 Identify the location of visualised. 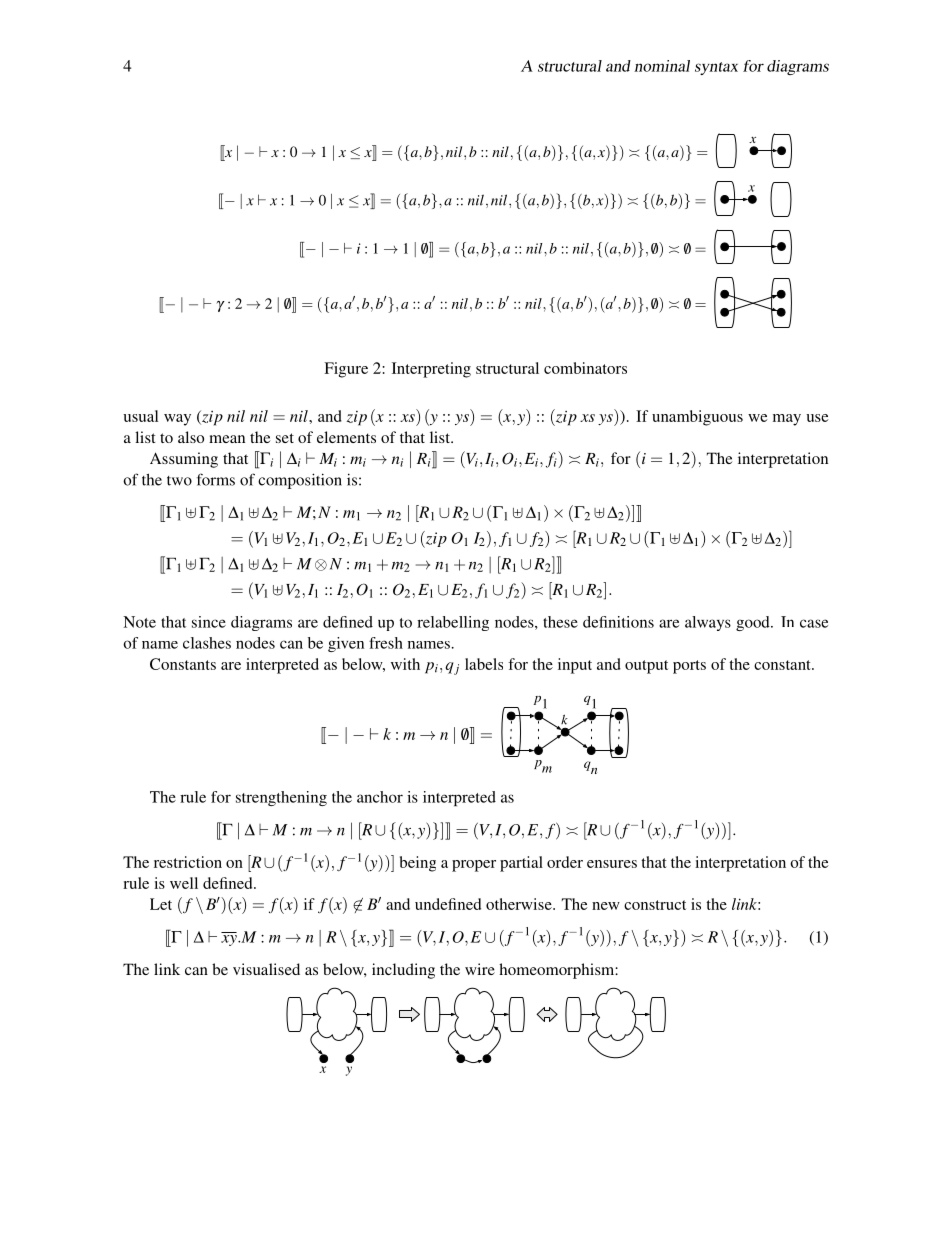
(266, 969).
